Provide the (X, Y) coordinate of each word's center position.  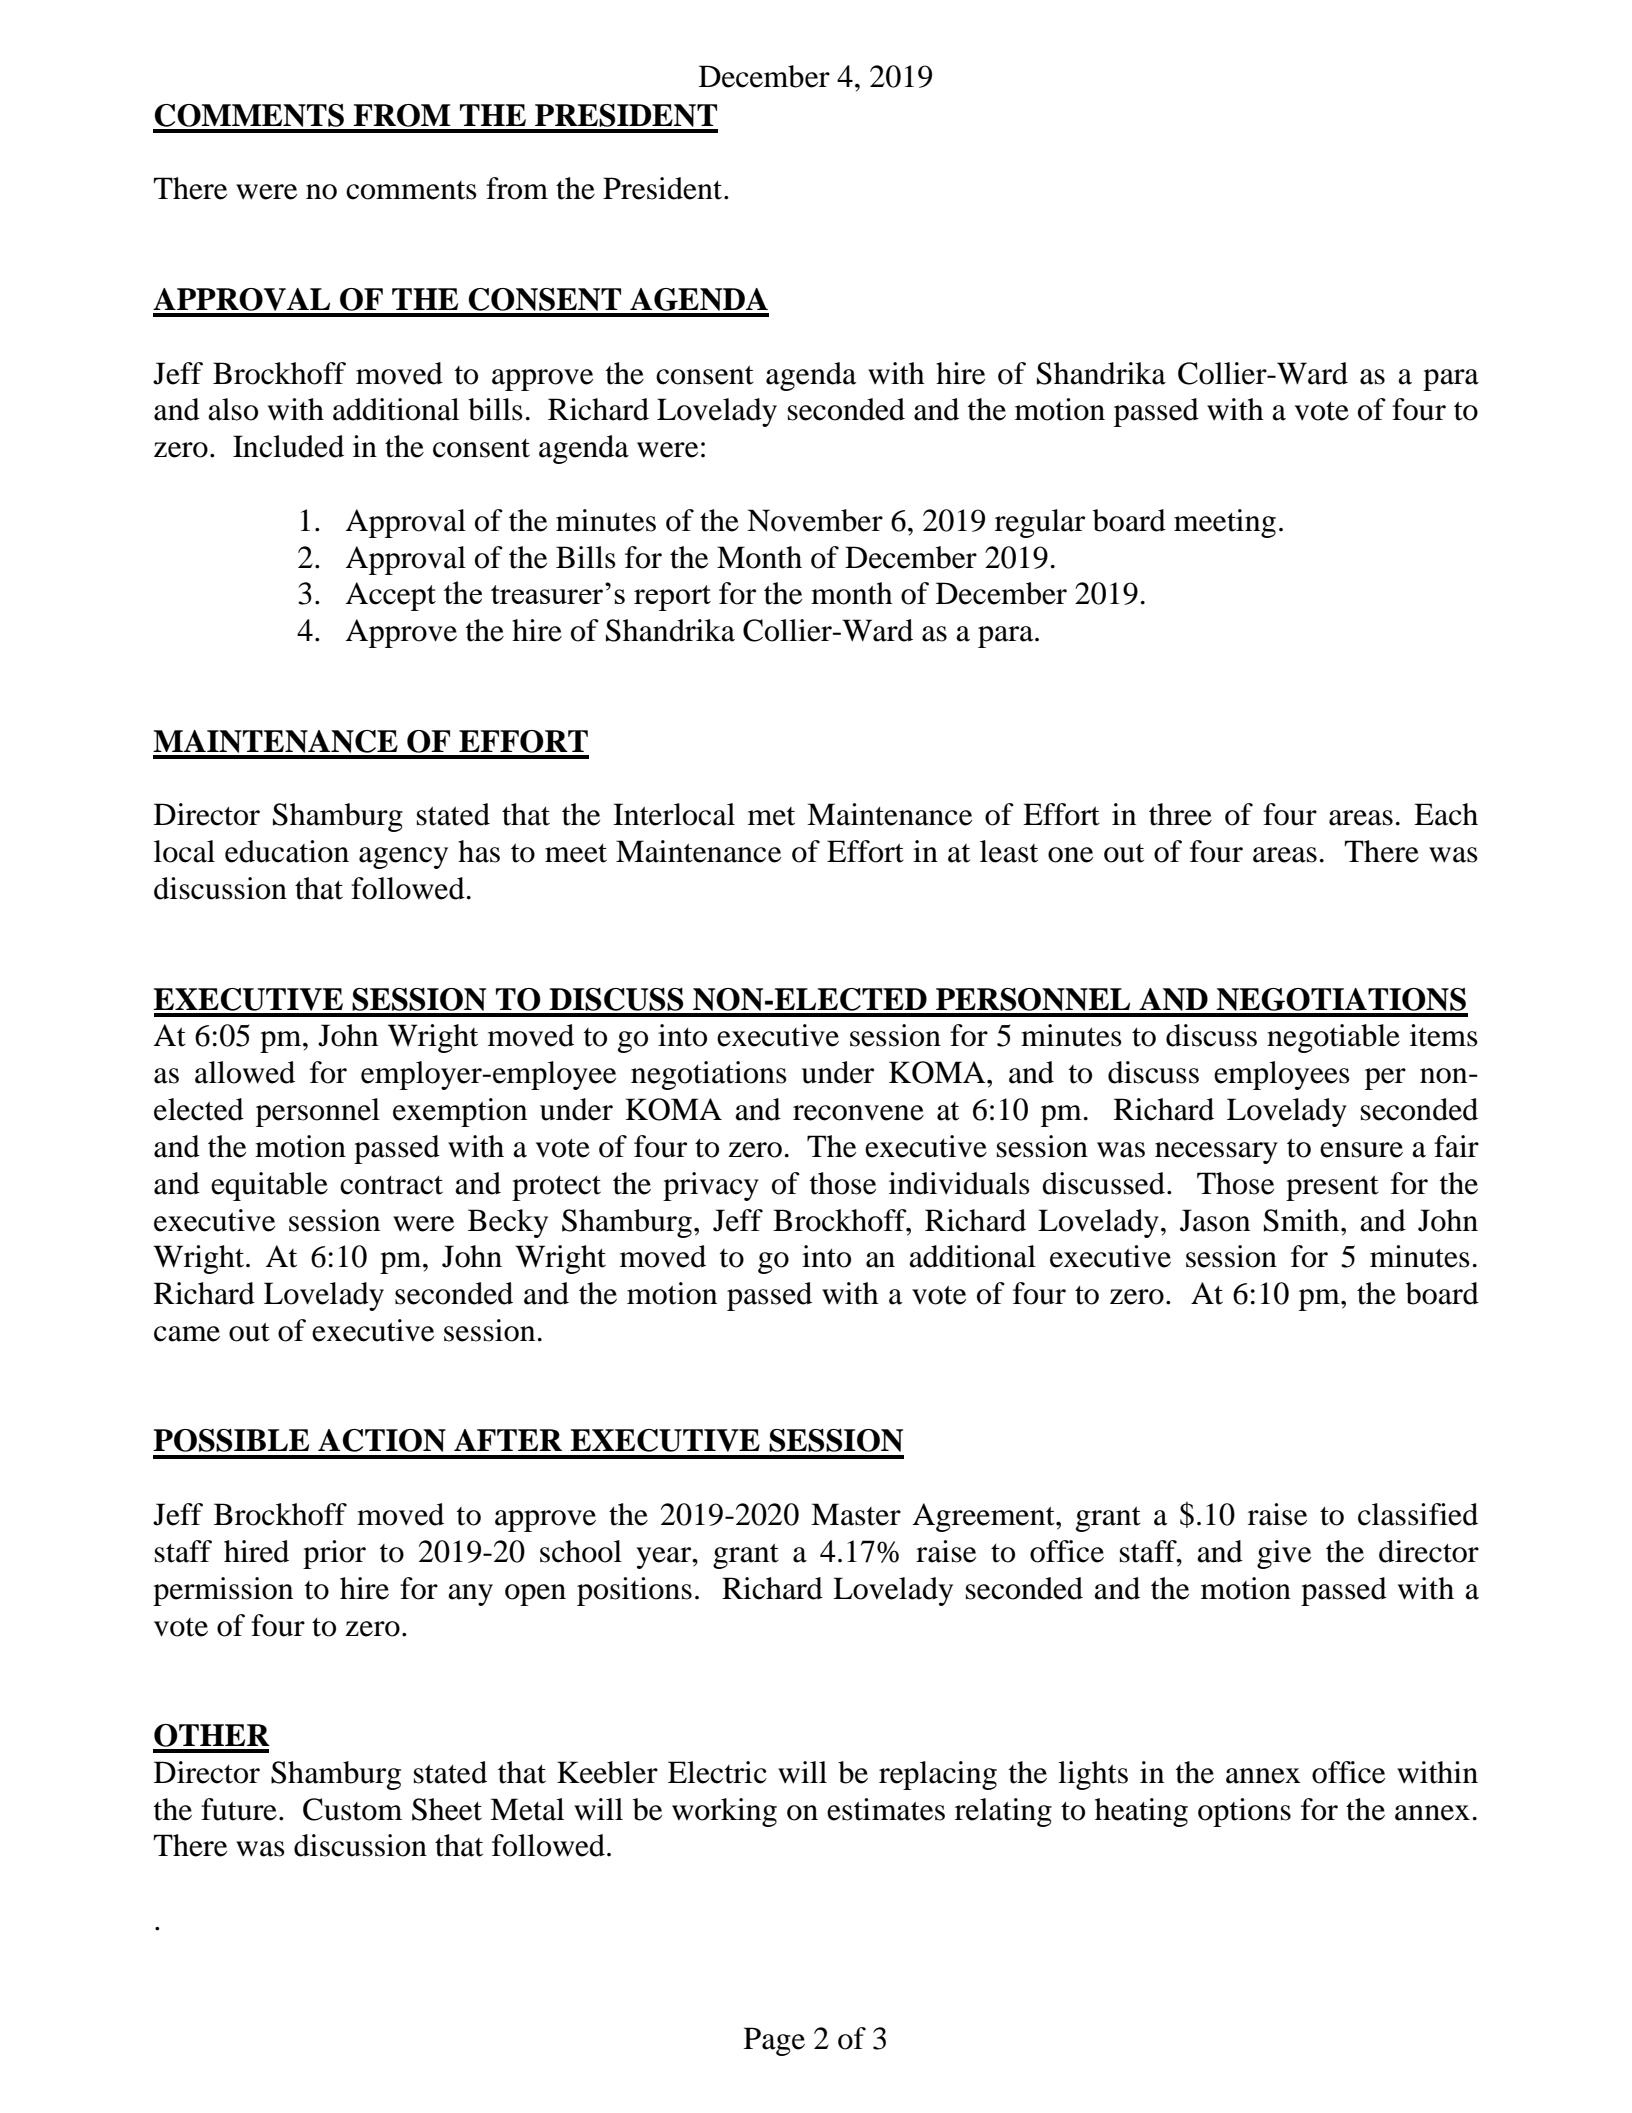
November (815, 520)
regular (1040, 523)
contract (391, 1185)
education (287, 851)
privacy (711, 1186)
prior (334, 1554)
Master (856, 1514)
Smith (1303, 1220)
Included (288, 446)
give (1284, 1554)
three (1180, 814)
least (1009, 851)
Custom (352, 1809)
